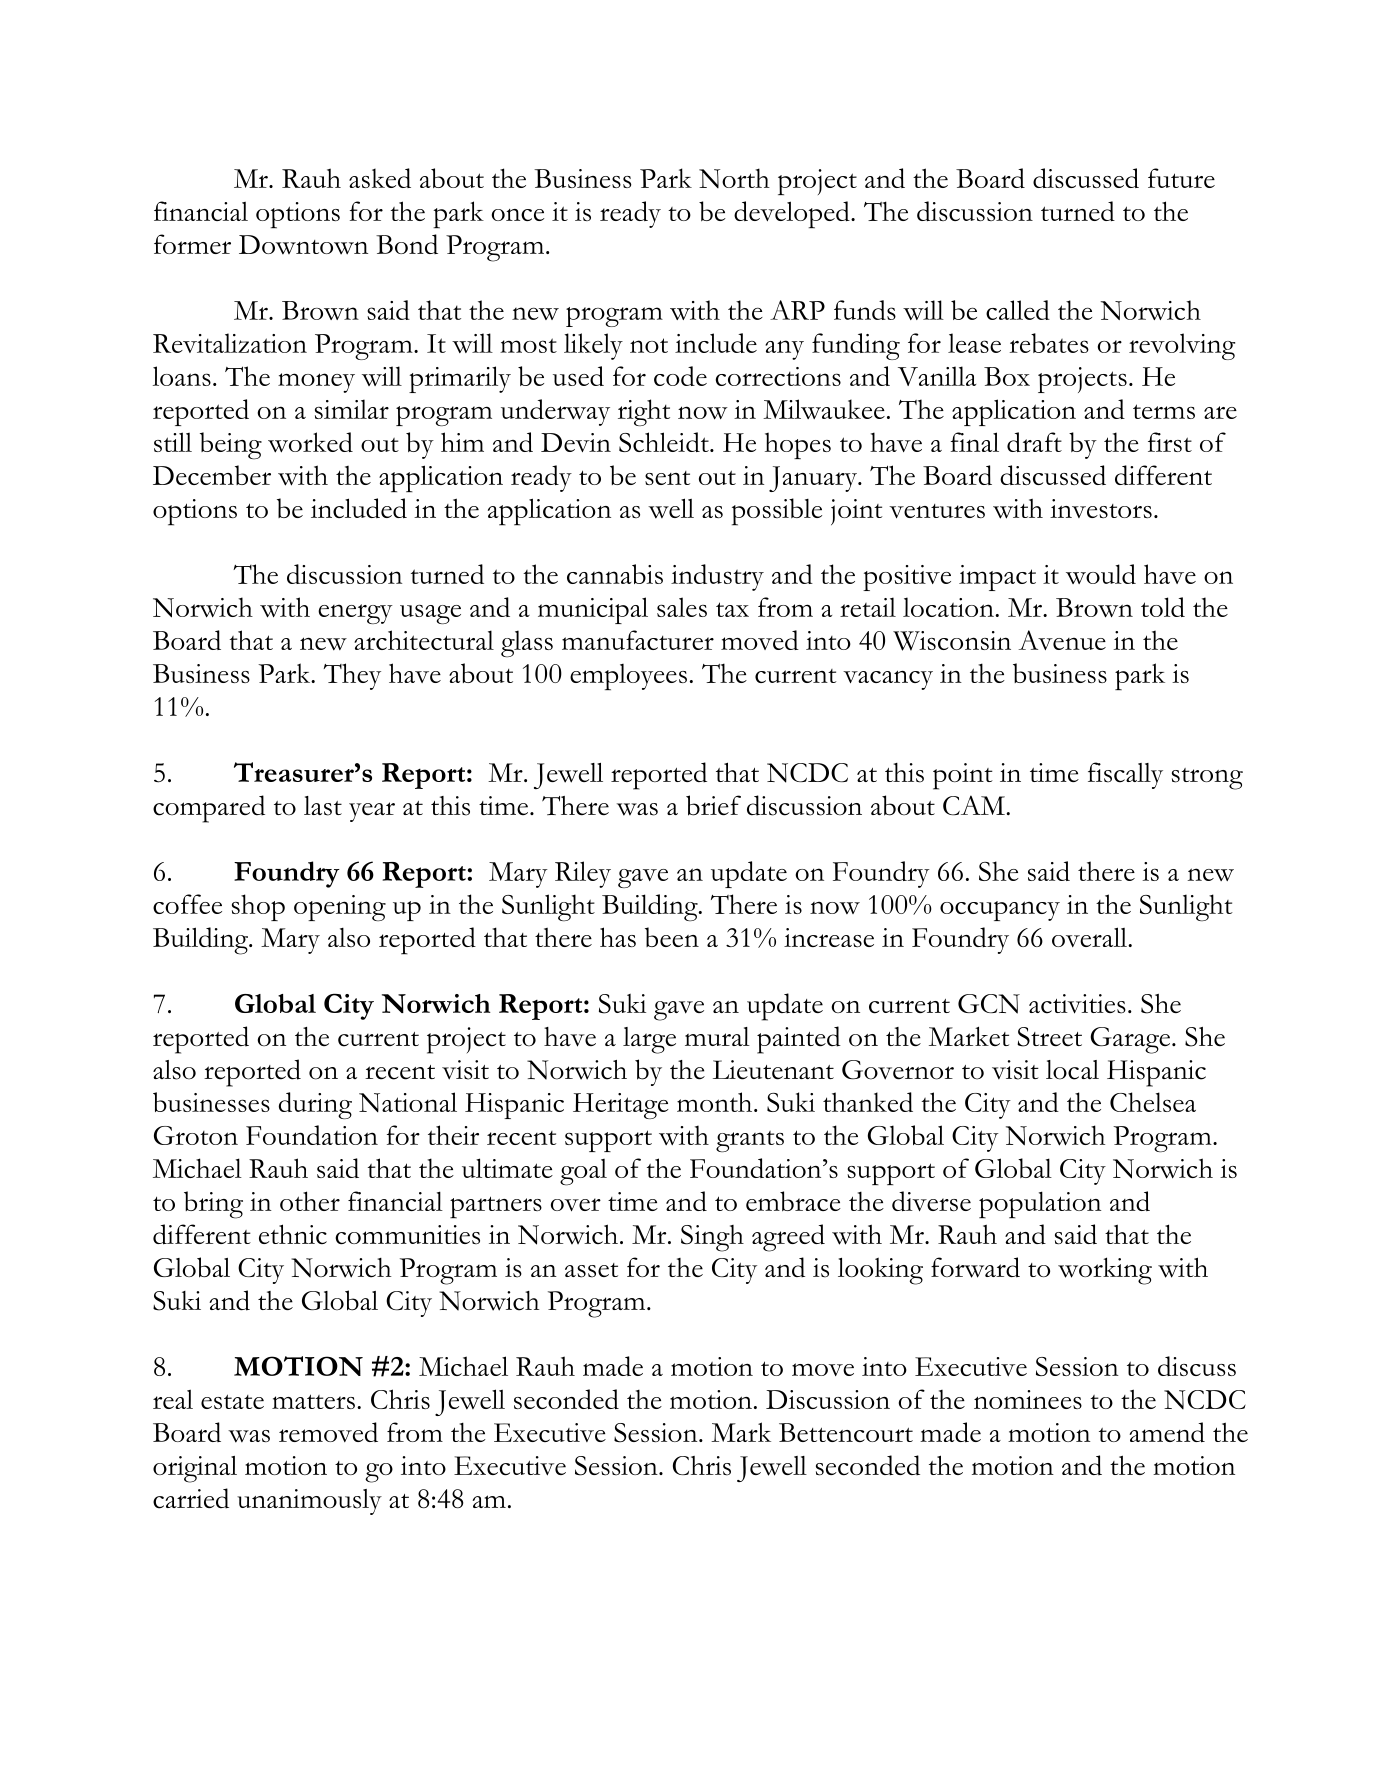 The width and height of the screenshot is (1381, 1787). I want to click on draft, so click(1034, 442).
